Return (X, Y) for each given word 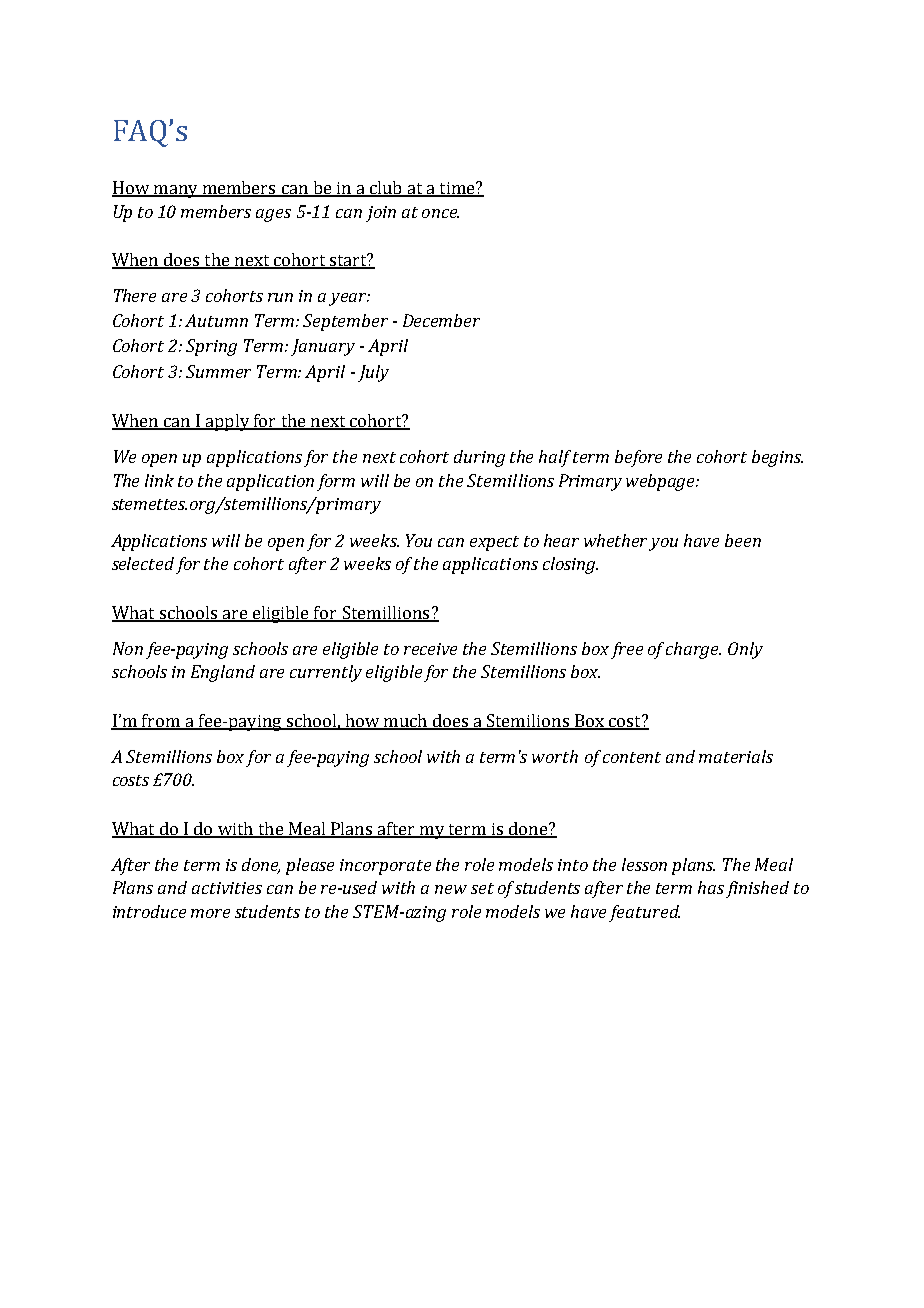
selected (143, 563)
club (385, 188)
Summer (218, 371)
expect (494, 543)
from (161, 721)
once (440, 213)
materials (736, 756)
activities (227, 888)
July (373, 373)
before (638, 458)
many (176, 191)
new (451, 889)
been (743, 540)
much (406, 721)
